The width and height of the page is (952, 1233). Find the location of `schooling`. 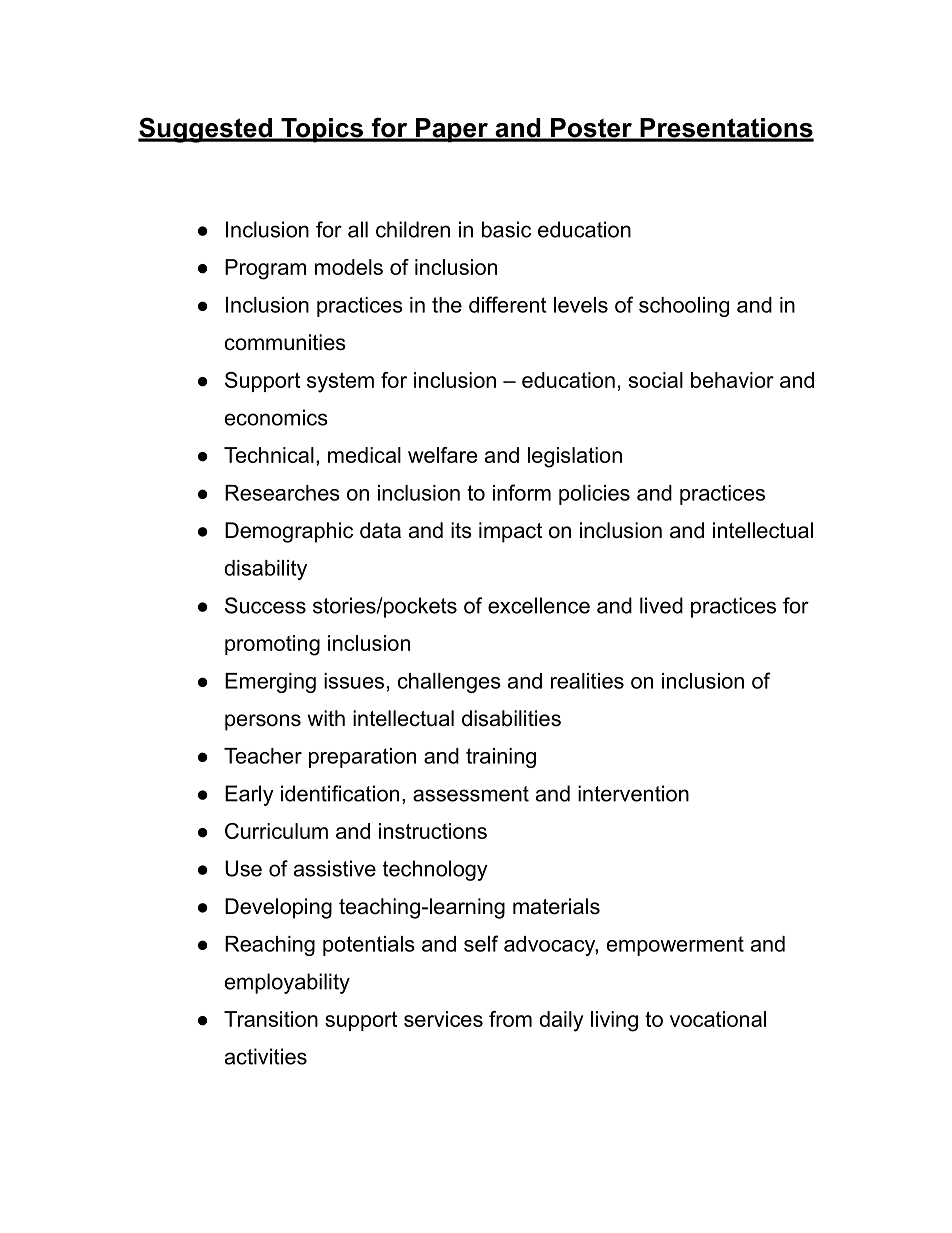

schooling is located at coordinates (684, 307).
